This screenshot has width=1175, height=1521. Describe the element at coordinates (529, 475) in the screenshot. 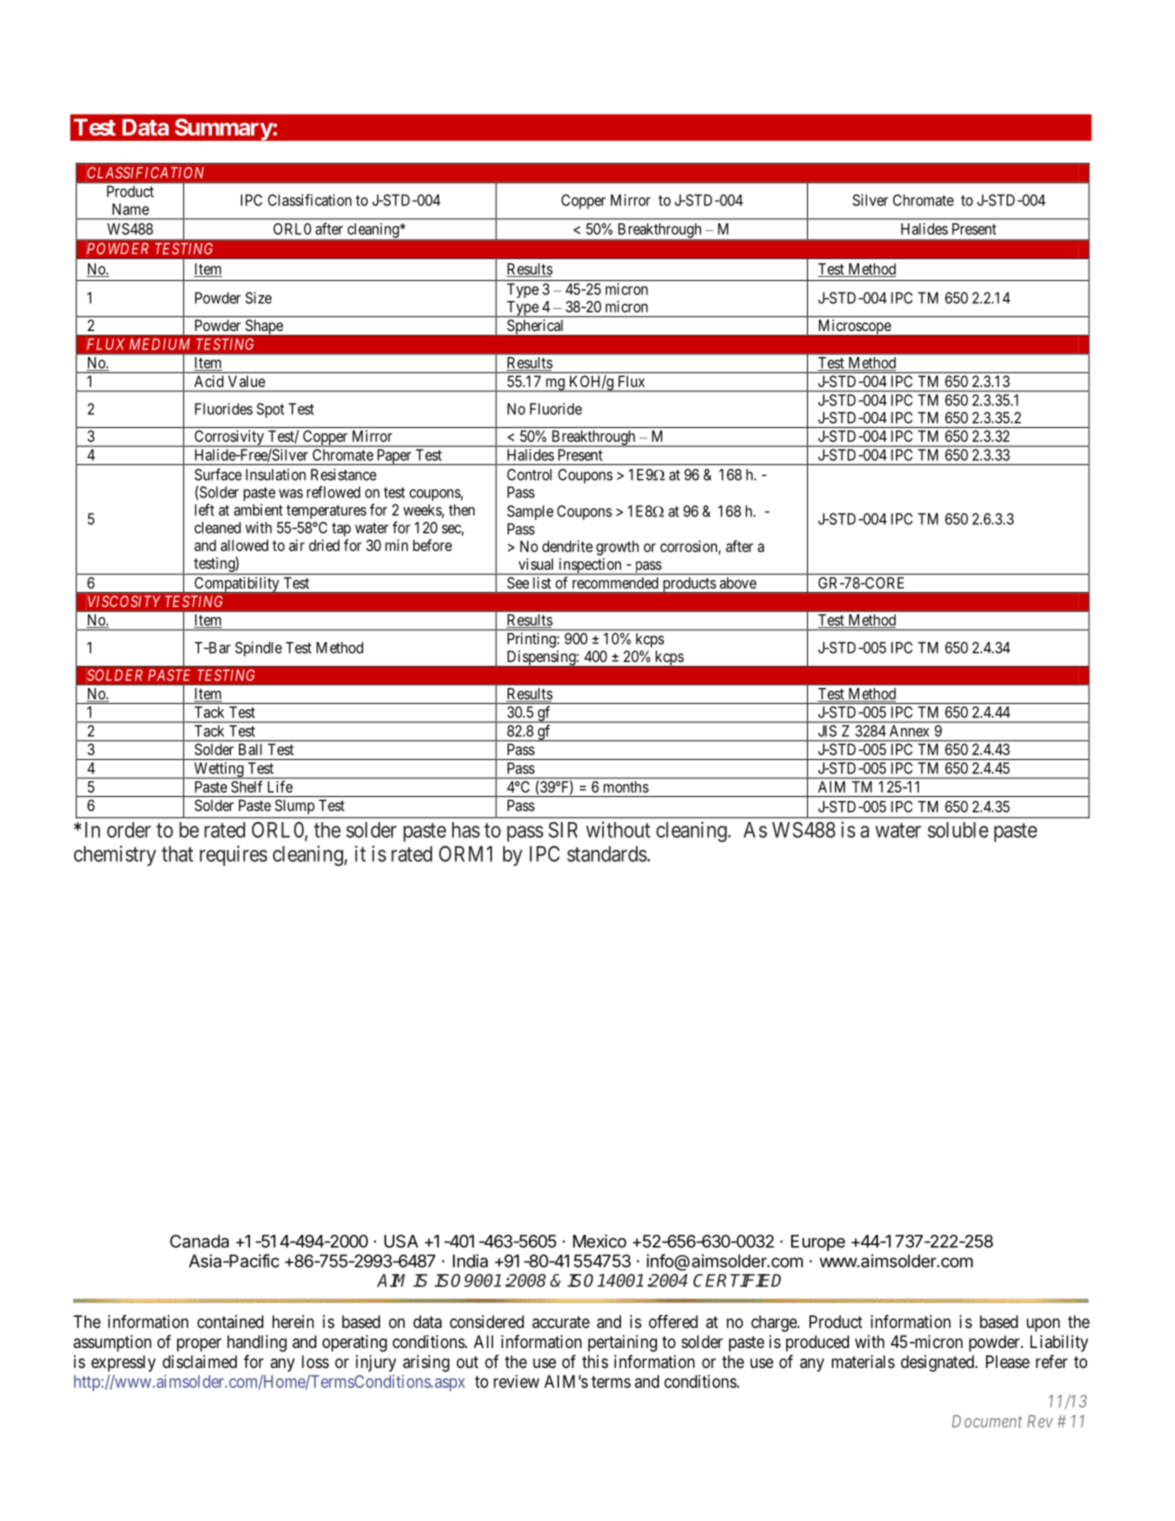

I see `Control` at that location.
